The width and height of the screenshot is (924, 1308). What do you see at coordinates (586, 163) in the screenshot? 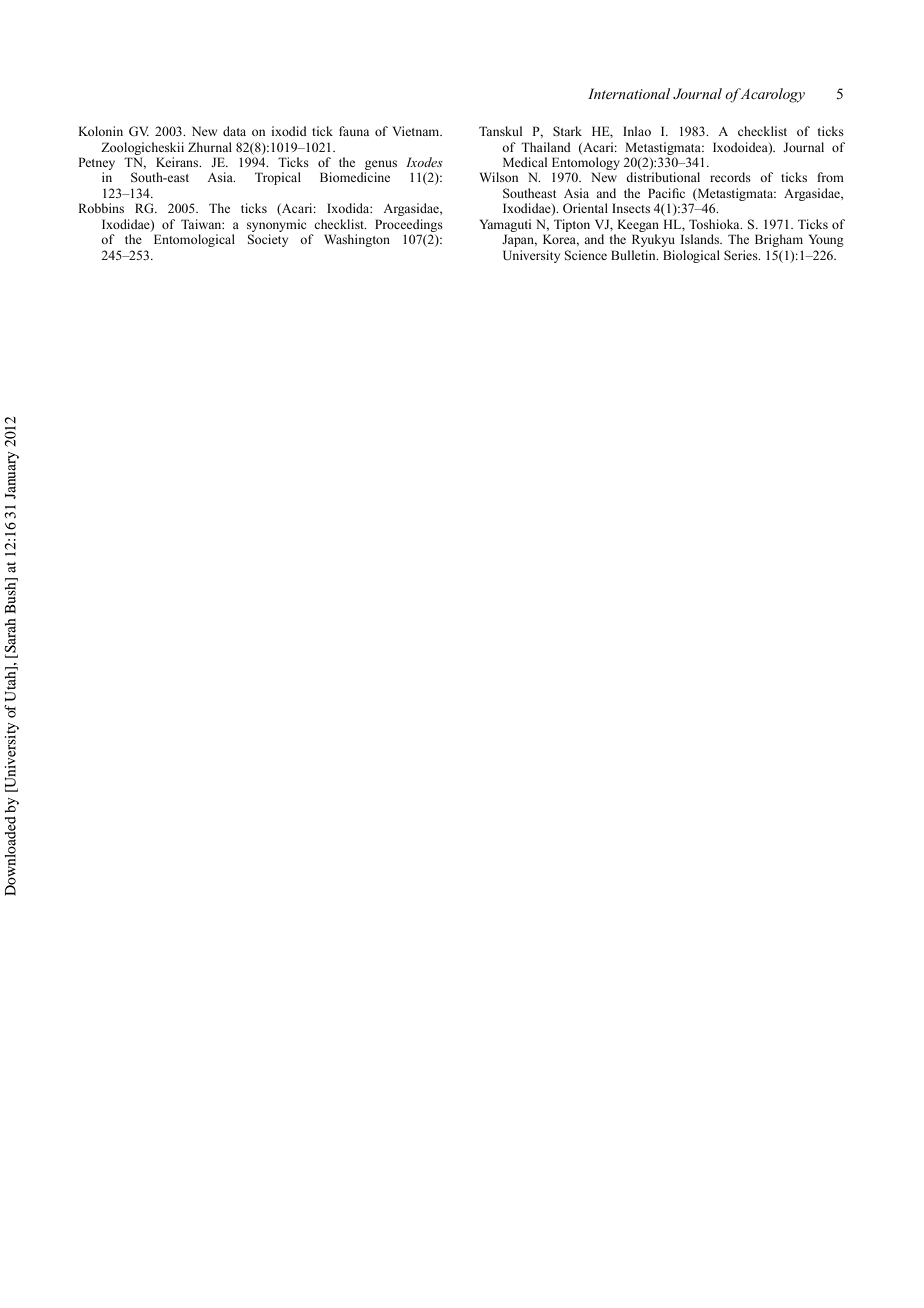
I see `Entomology` at bounding box center [586, 163].
